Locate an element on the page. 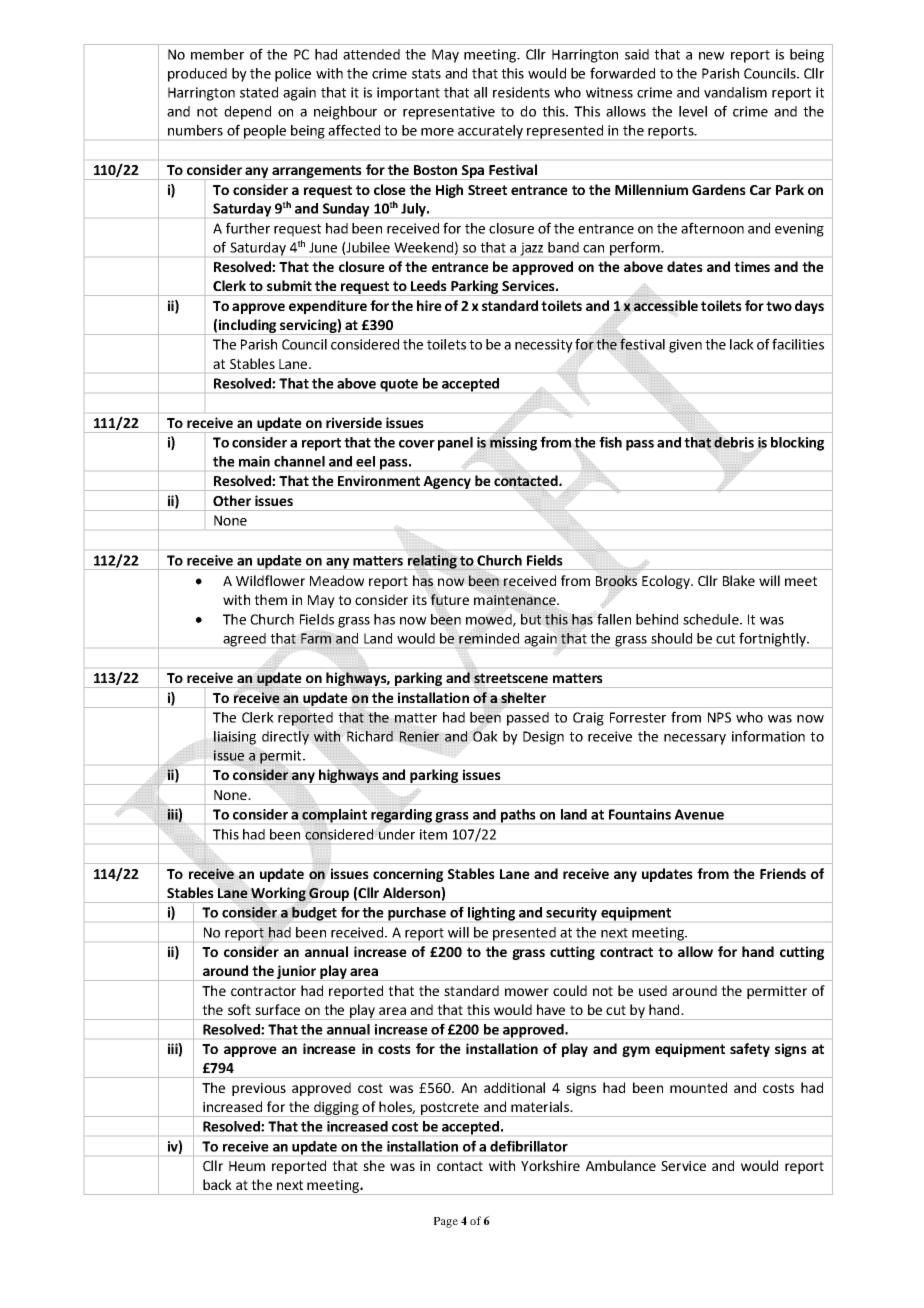 The width and height of the image is (924, 1308). vandalism is located at coordinates (735, 92).
